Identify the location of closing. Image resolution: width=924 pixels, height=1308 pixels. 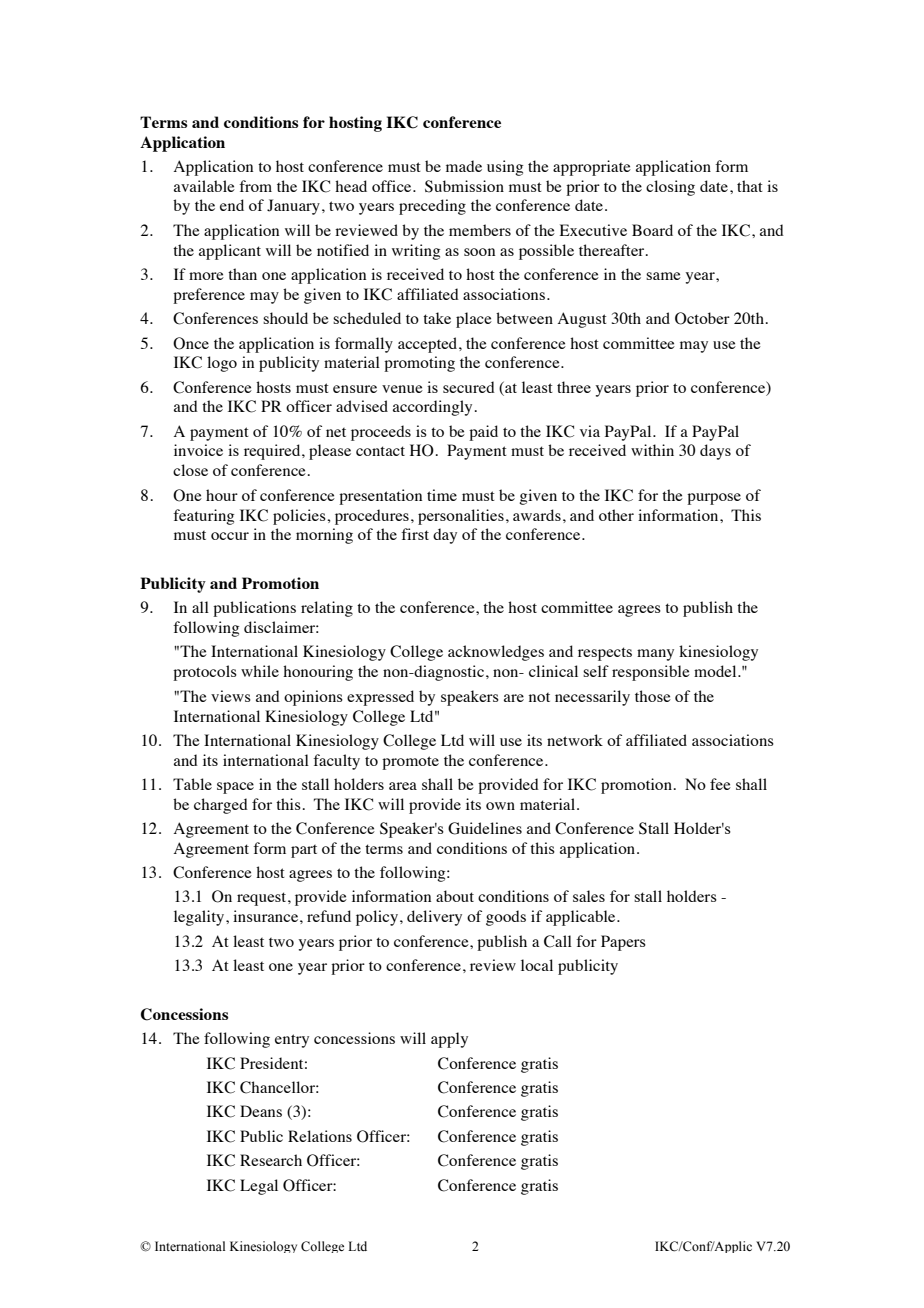
(670, 188).
